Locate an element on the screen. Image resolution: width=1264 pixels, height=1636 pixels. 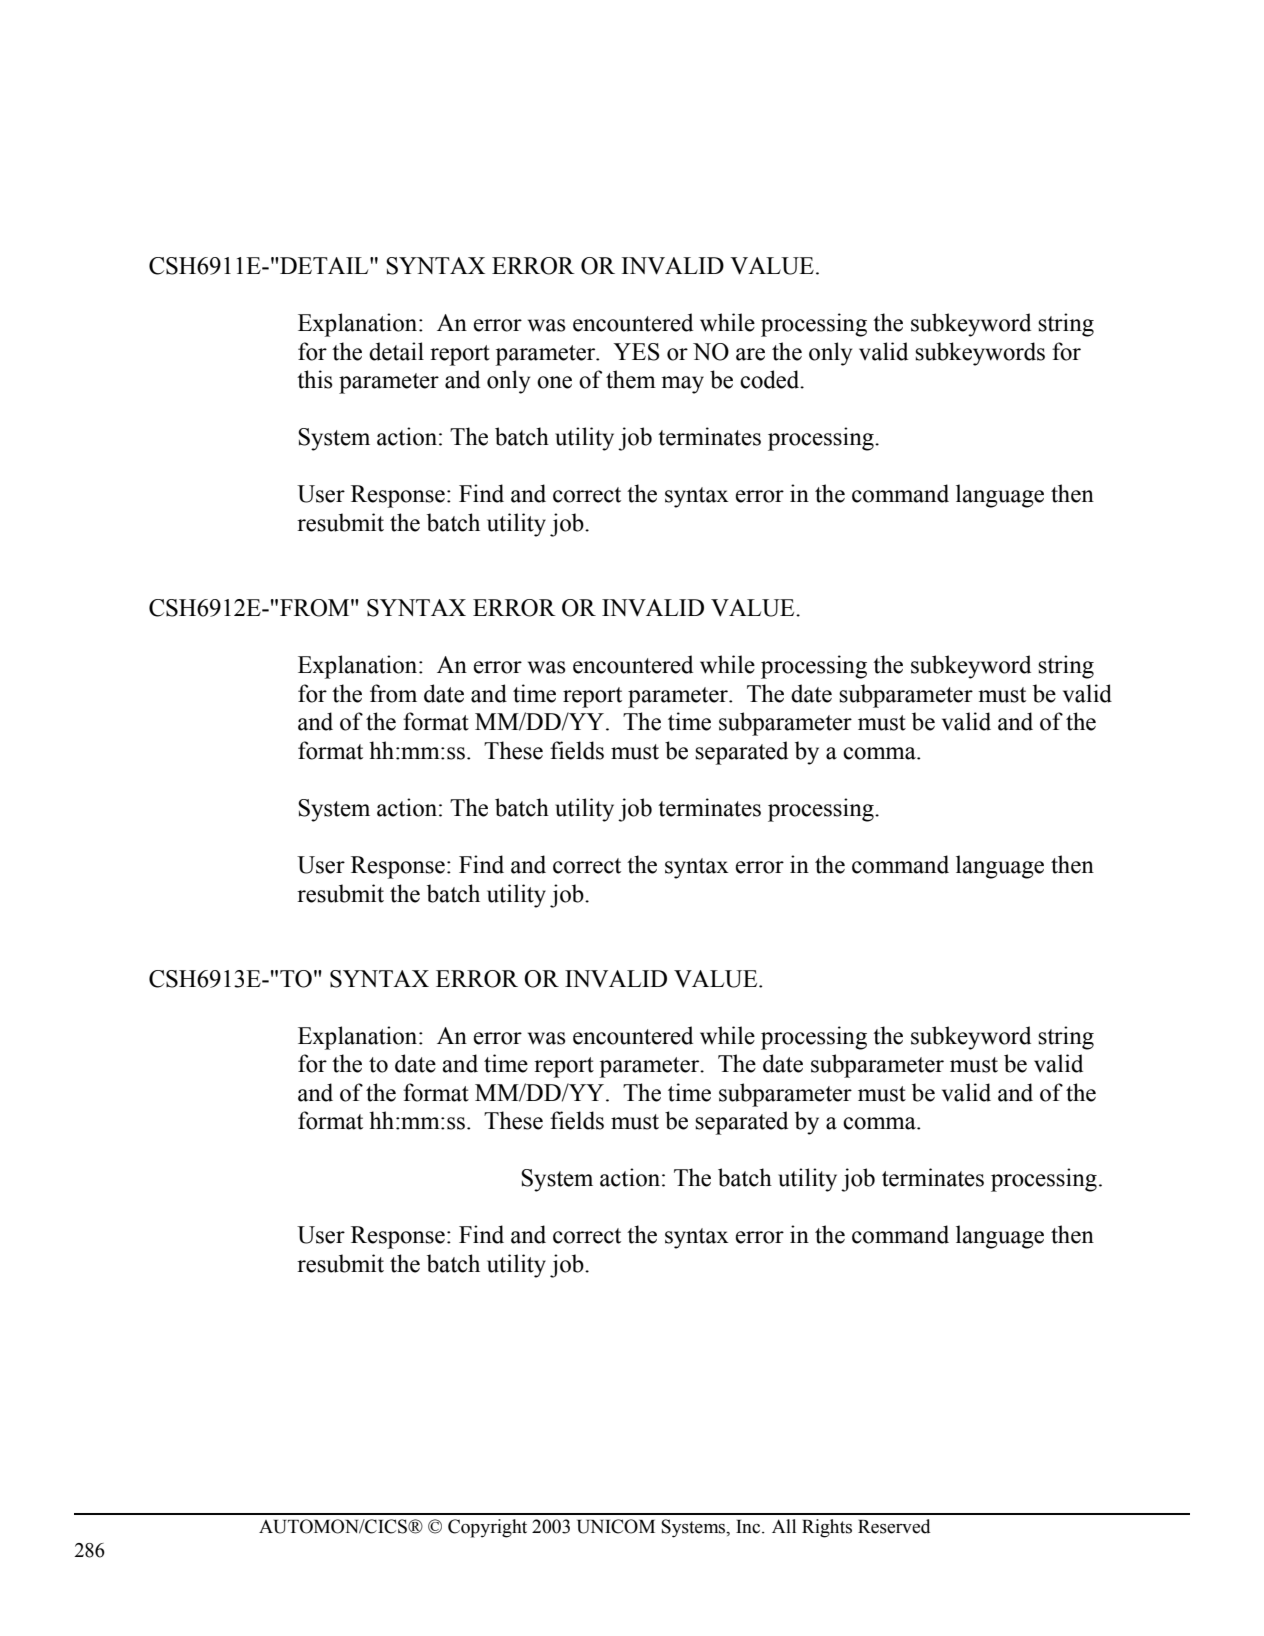
them is located at coordinates (631, 379).
